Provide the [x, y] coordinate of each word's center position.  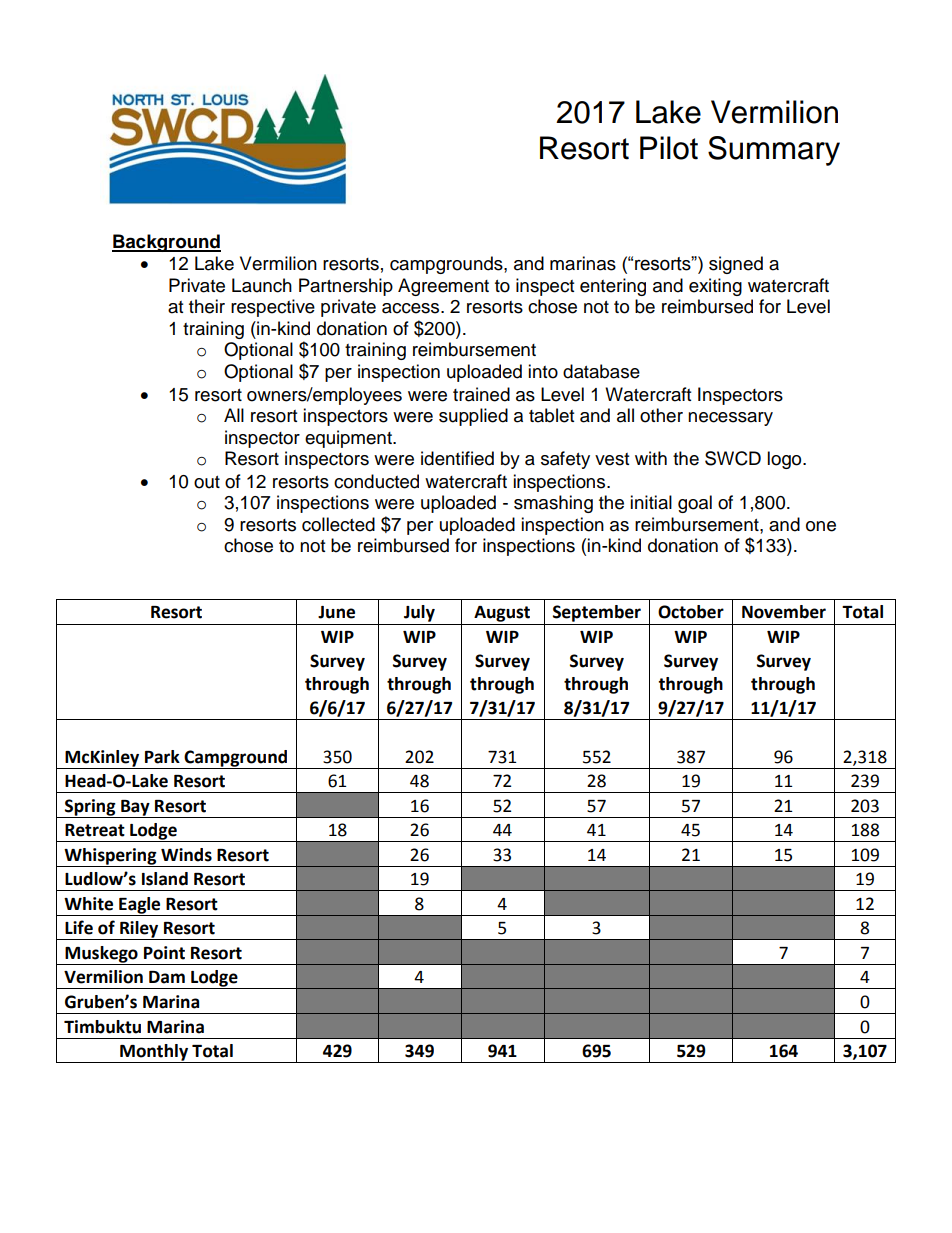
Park [162, 757]
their [207, 306]
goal [695, 504]
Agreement [443, 287]
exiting [715, 287]
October [691, 612]
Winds [186, 855]
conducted [376, 481]
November [784, 612]
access [412, 308]
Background [166, 243]
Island [165, 879]
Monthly [154, 1053]
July [419, 613]
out [207, 482]
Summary [774, 151]
